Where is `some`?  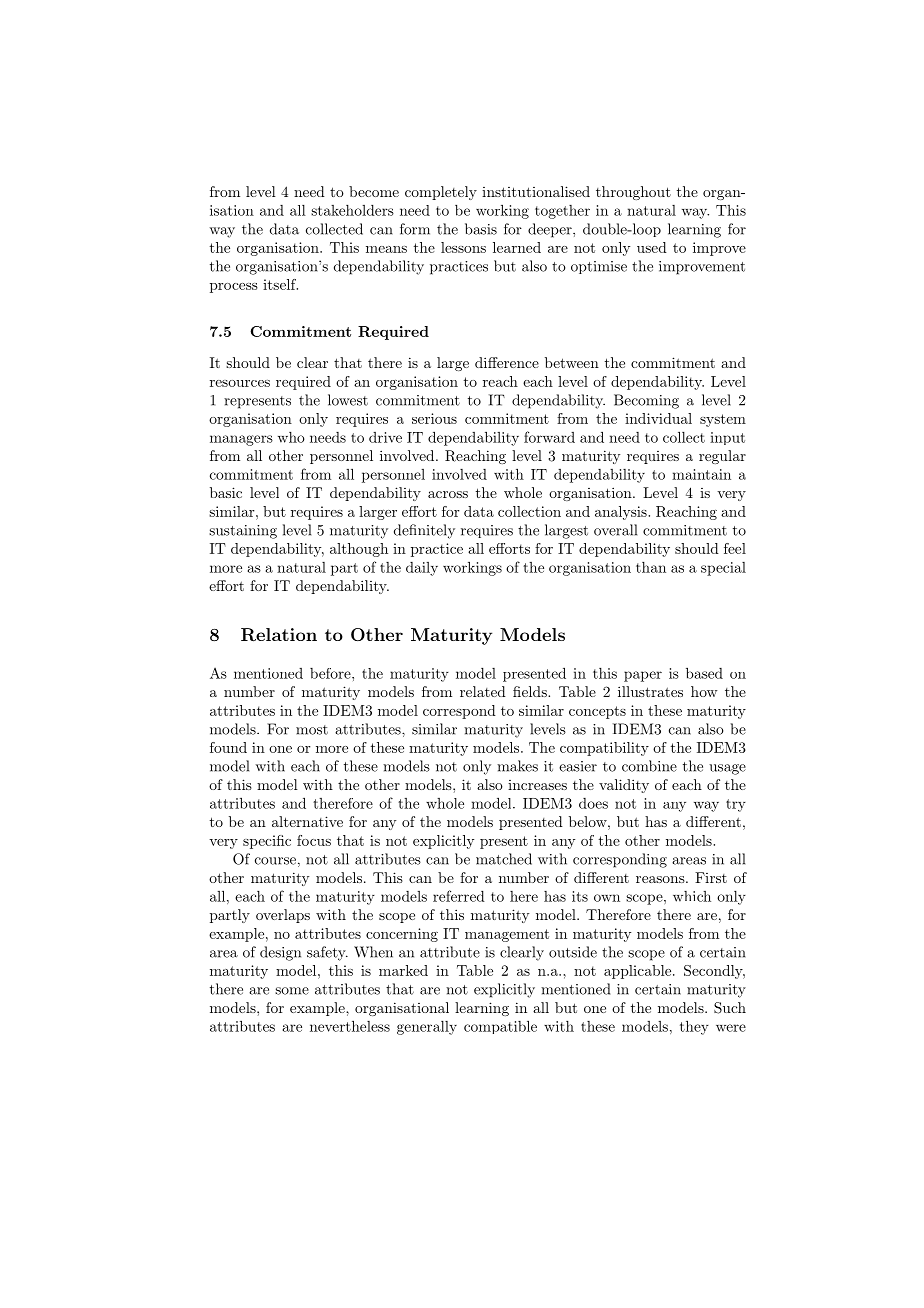
some is located at coordinates (292, 991).
